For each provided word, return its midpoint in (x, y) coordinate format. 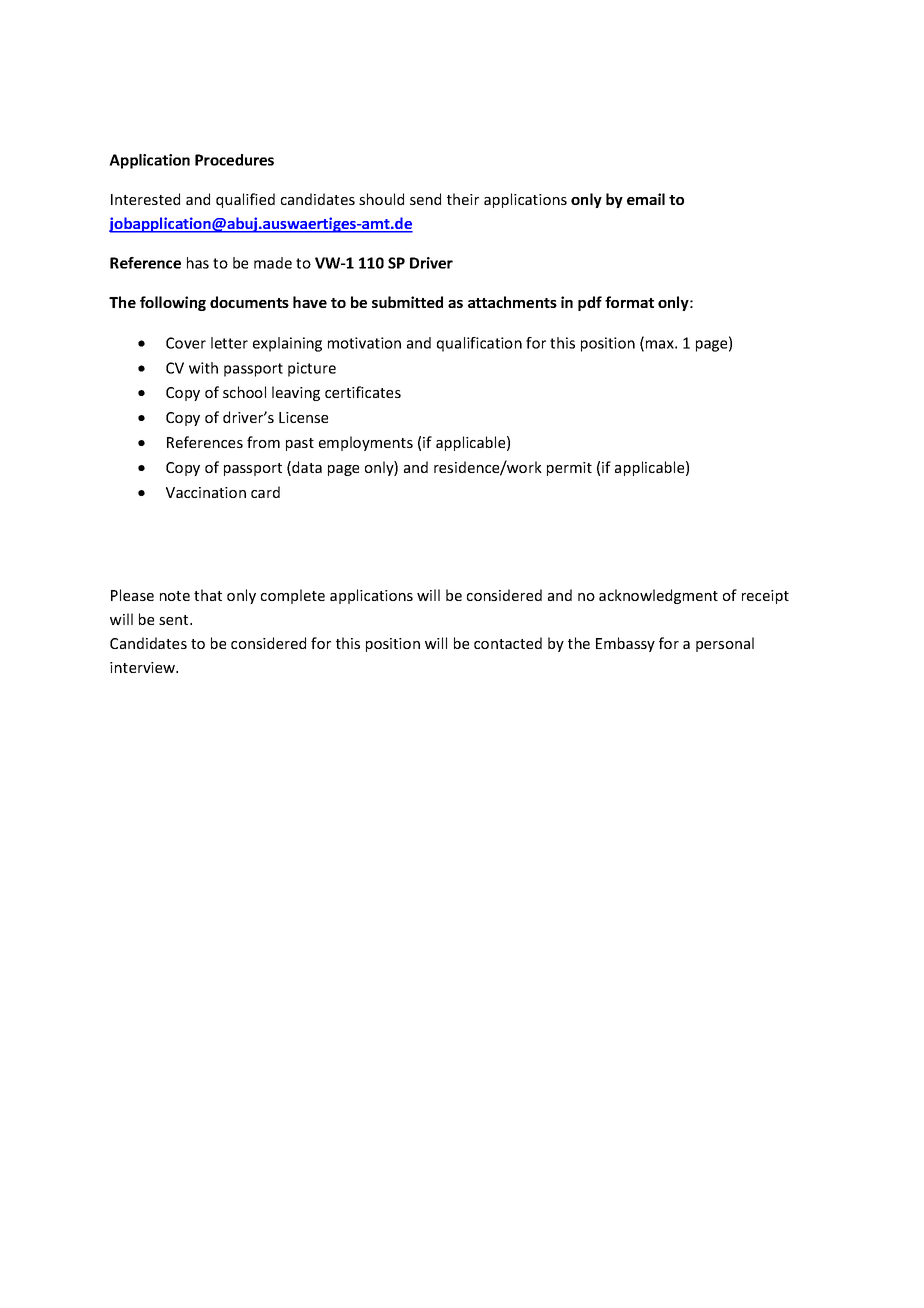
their (463, 199)
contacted (508, 643)
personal (725, 644)
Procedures (234, 160)
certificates (363, 392)
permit (569, 469)
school (244, 392)
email (646, 199)
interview (143, 667)
